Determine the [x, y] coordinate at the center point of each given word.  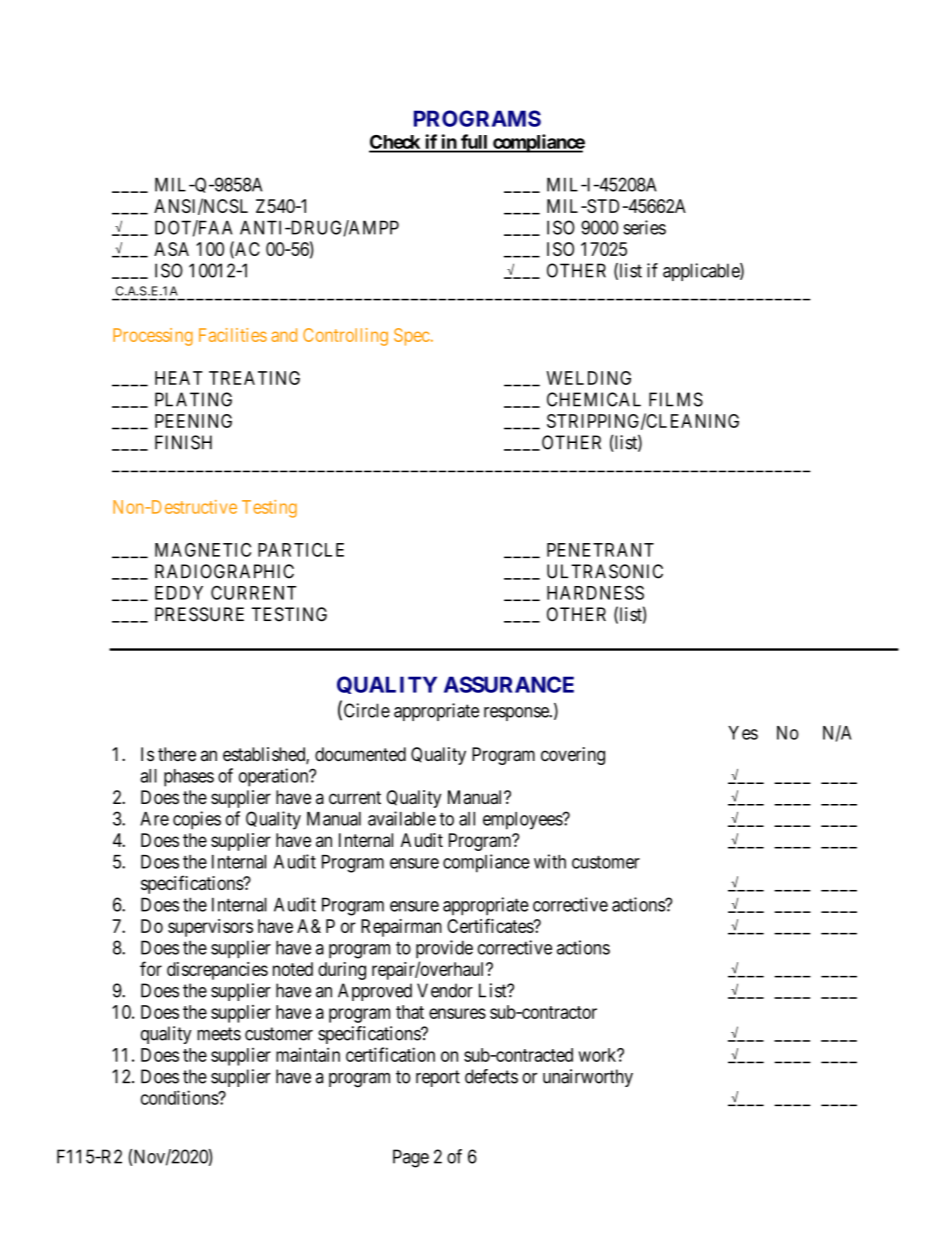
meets [219, 1034]
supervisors [210, 928]
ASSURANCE [509, 684]
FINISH [183, 442]
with [550, 861]
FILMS [676, 399]
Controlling [345, 337]
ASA [171, 249]
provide [444, 949]
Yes [743, 733]
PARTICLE [301, 550]
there [177, 754]
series [644, 227]
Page [411, 1158]
